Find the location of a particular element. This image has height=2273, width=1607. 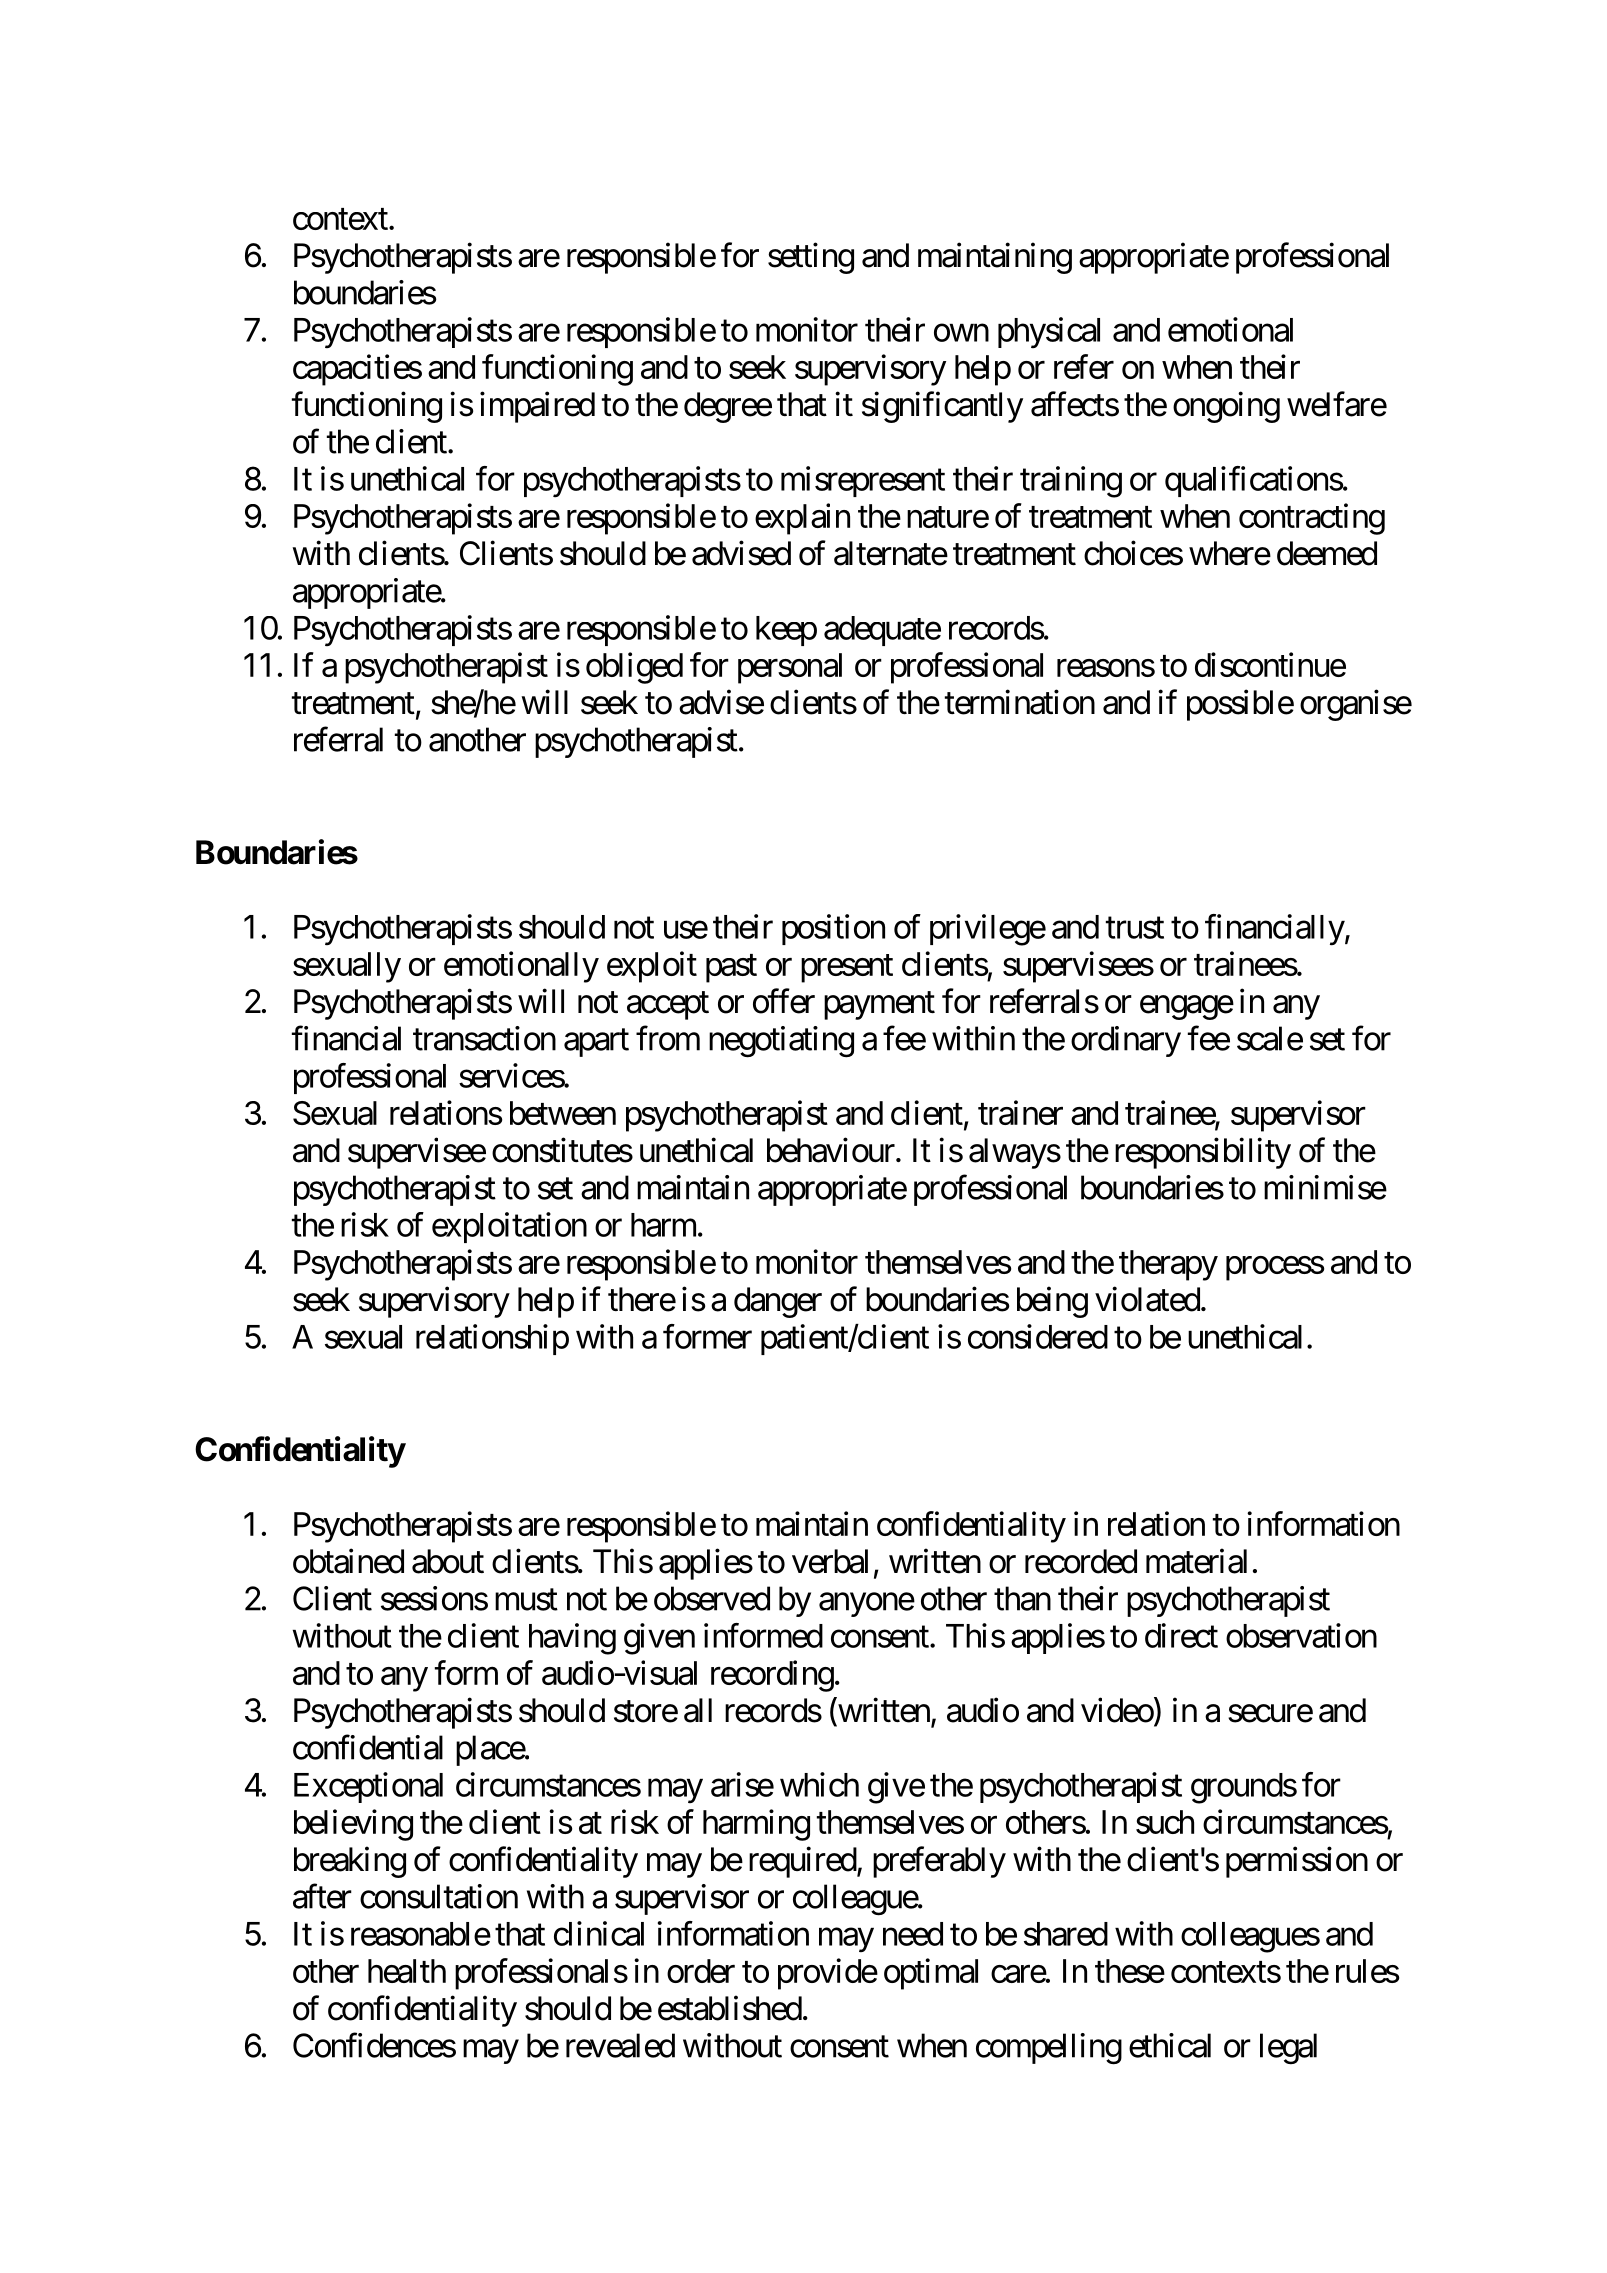

legal is located at coordinates (1288, 2048).
